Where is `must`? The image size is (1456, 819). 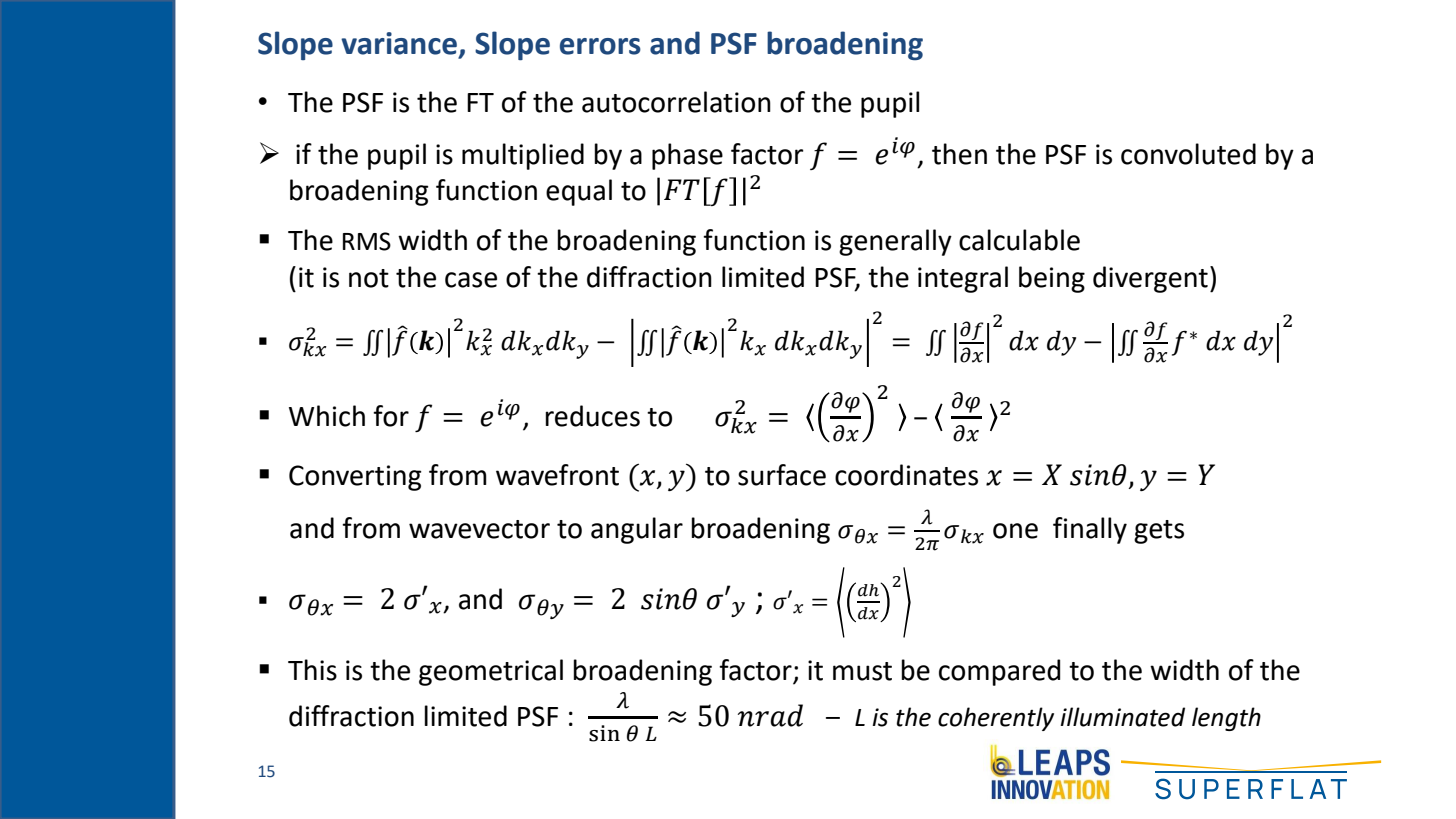 must is located at coordinates (862, 671).
